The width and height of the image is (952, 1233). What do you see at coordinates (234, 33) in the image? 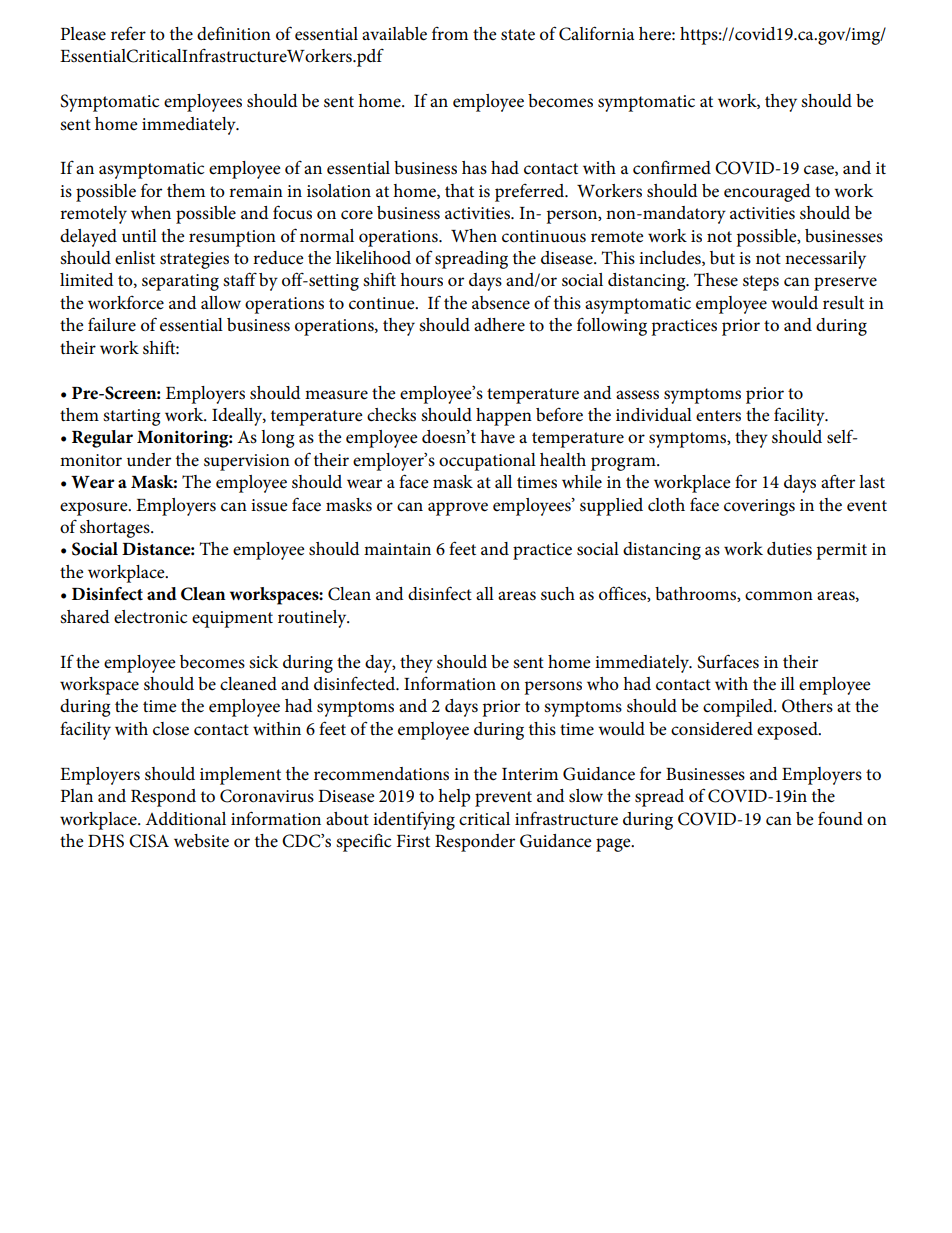
I see `definition` at bounding box center [234, 33].
